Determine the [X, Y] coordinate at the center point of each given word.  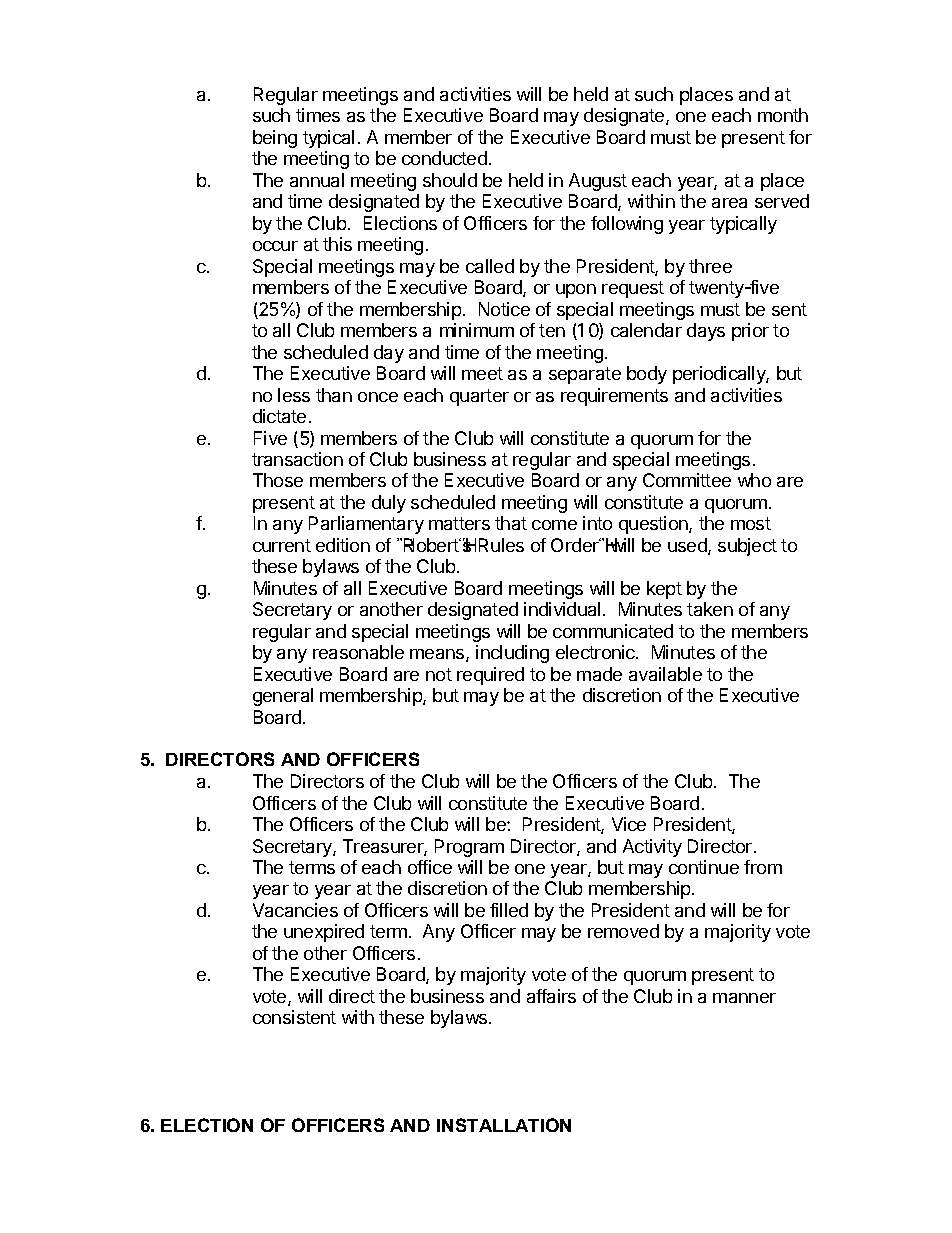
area [729, 203]
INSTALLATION [504, 1125]
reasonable [358, 652]
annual [317, 180]
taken [710, 609]
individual [562, 609]
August [598, 182]
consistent [294, 1017]
